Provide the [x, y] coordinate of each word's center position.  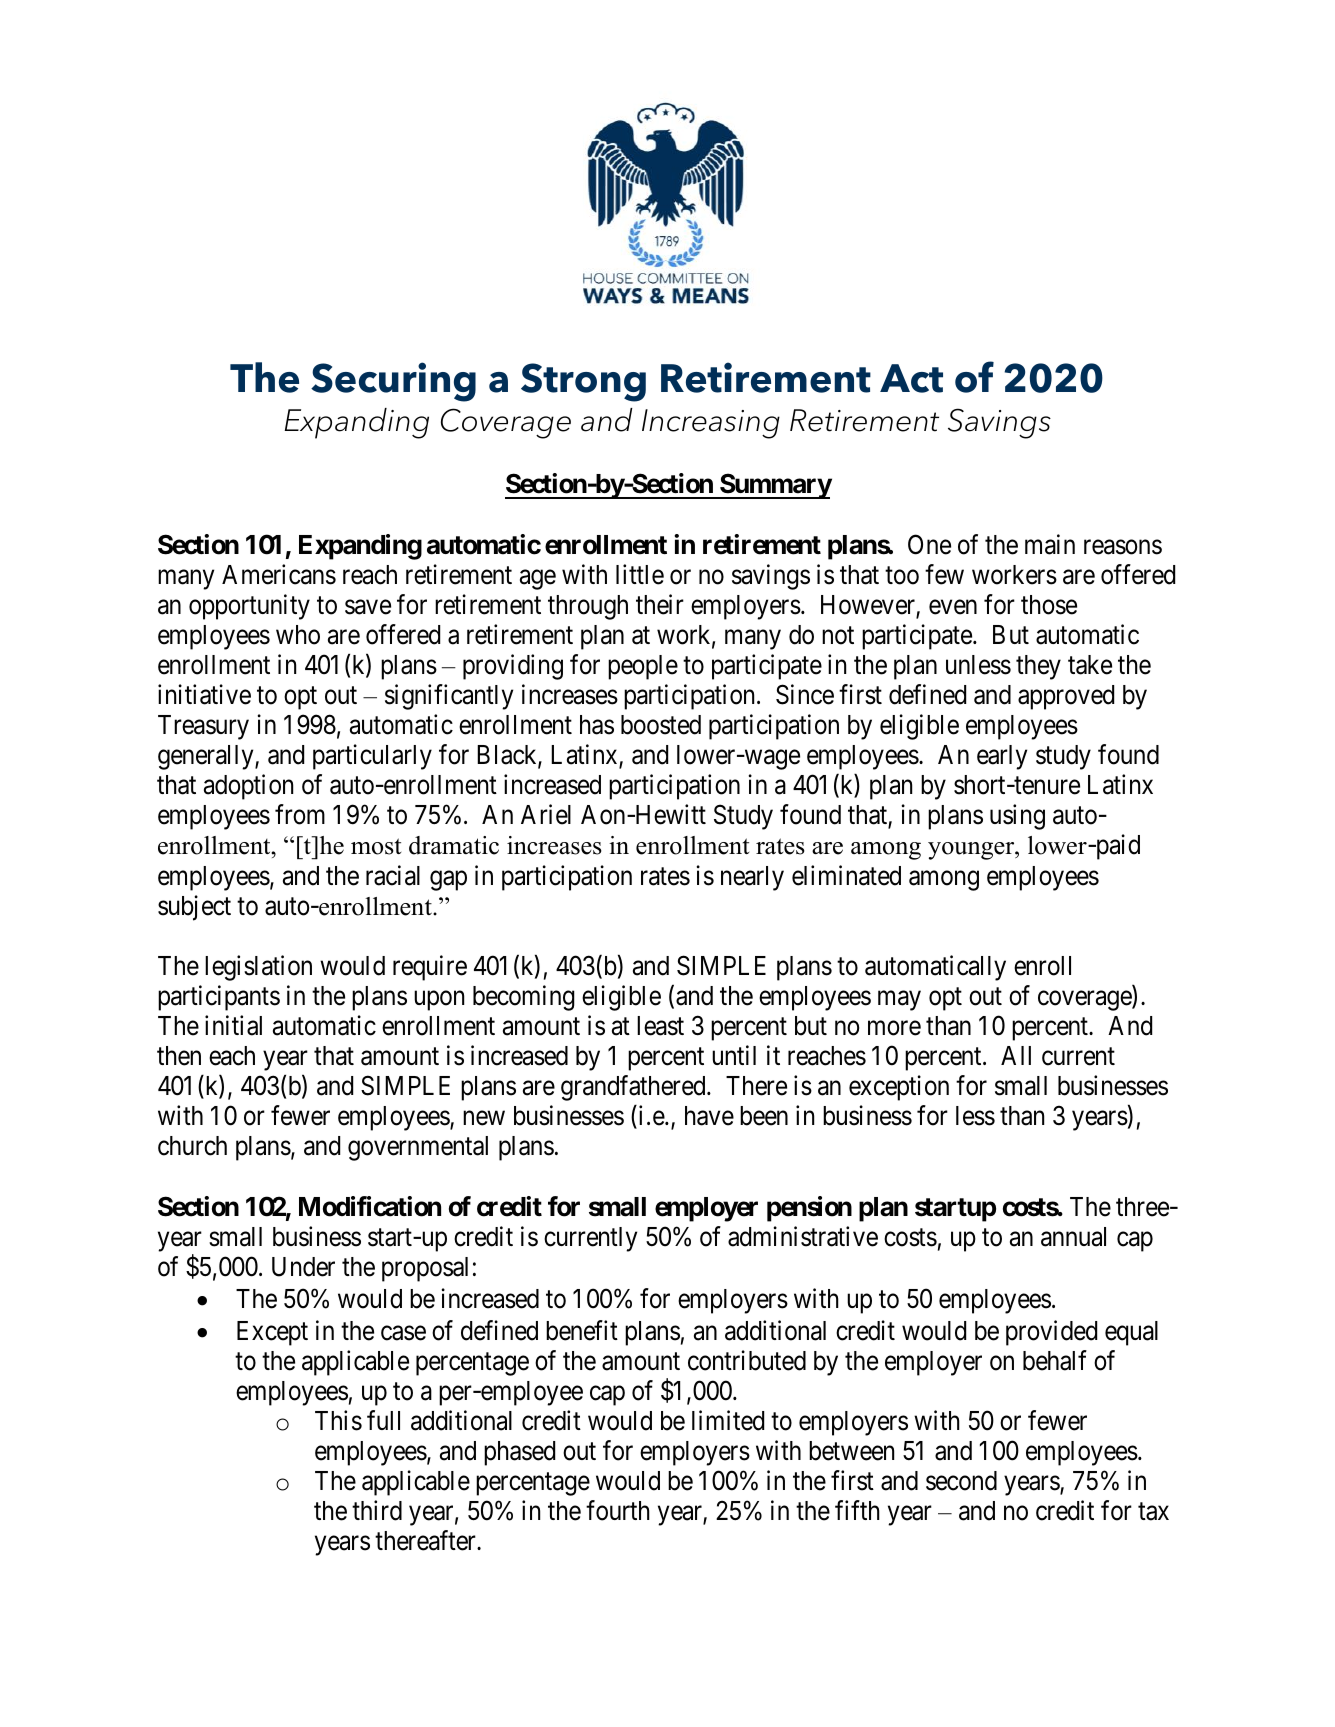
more [894, 1028]
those [1049, 605]
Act [911, 378]
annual [1073, 1237]
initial [233, 1025]
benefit [582, 1330]
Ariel [546, 815]
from [300, 815]
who [298, 635]
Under [303, 1267]
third [377, 1510]
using [1017, 817]
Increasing [711, 424]
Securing [393, 382]
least [660, 1026]
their [660, 604]
